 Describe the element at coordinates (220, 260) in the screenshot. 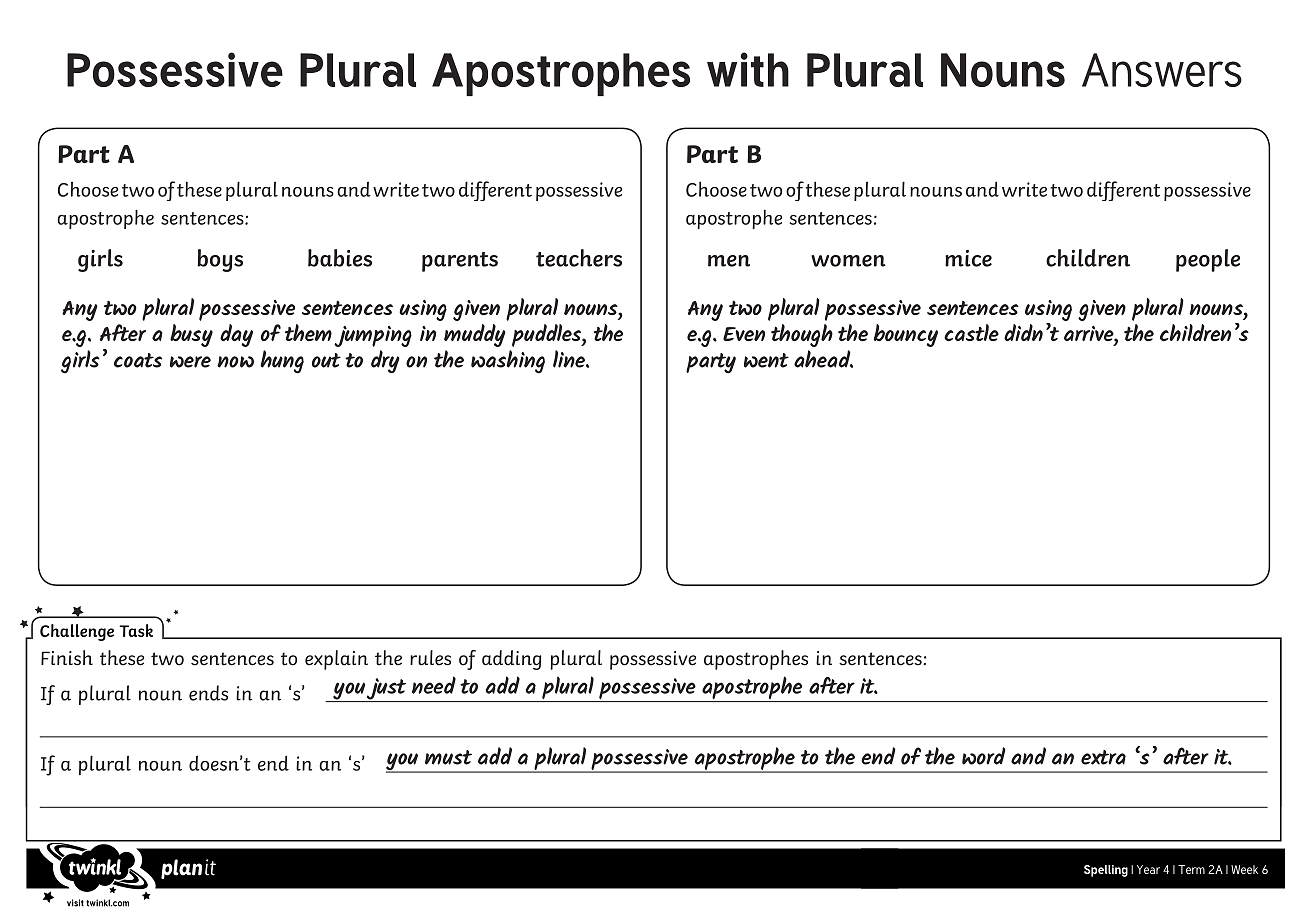

I see `boys` at that location.
